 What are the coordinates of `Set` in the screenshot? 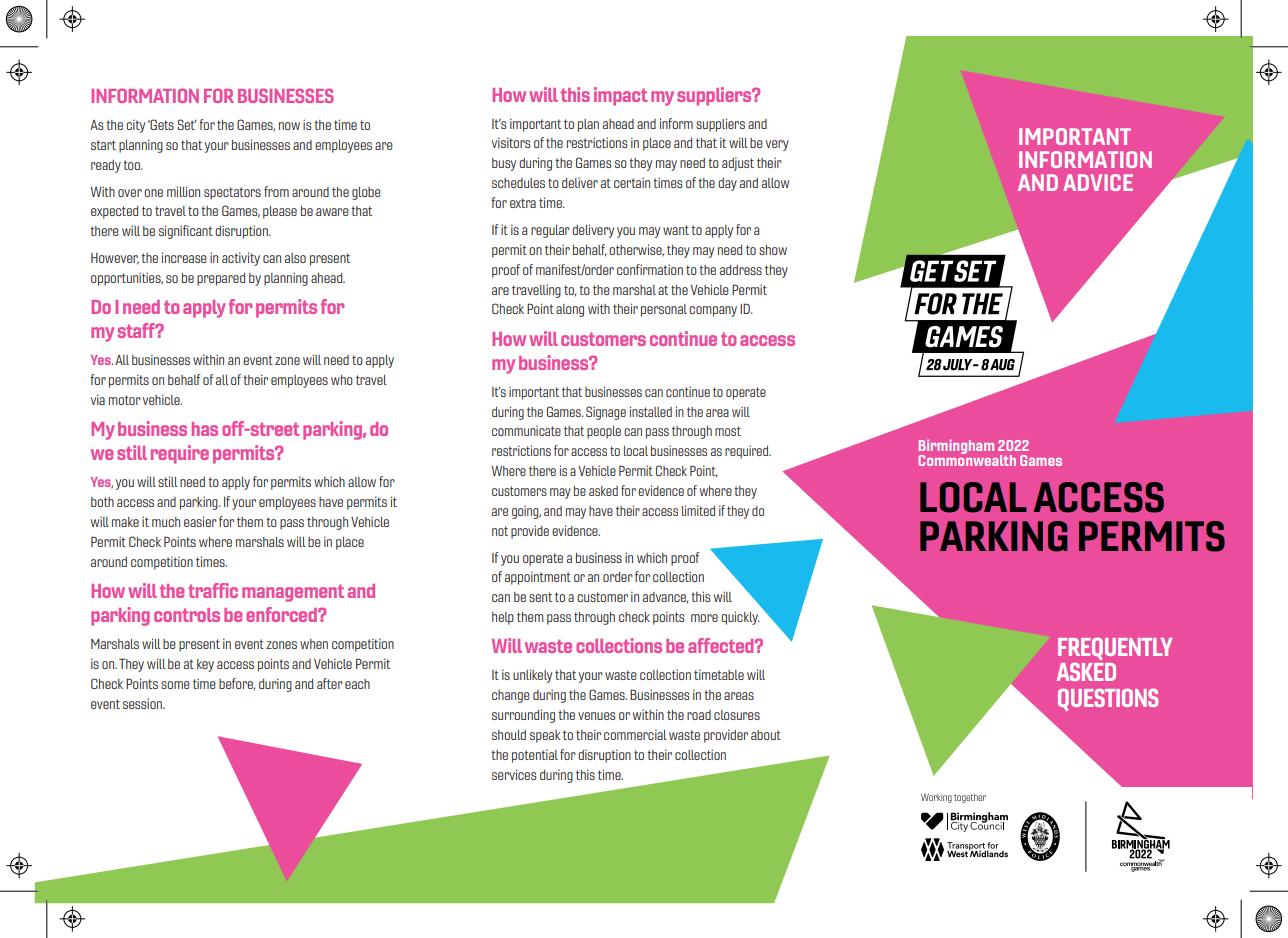 It's located at (187, 124).
